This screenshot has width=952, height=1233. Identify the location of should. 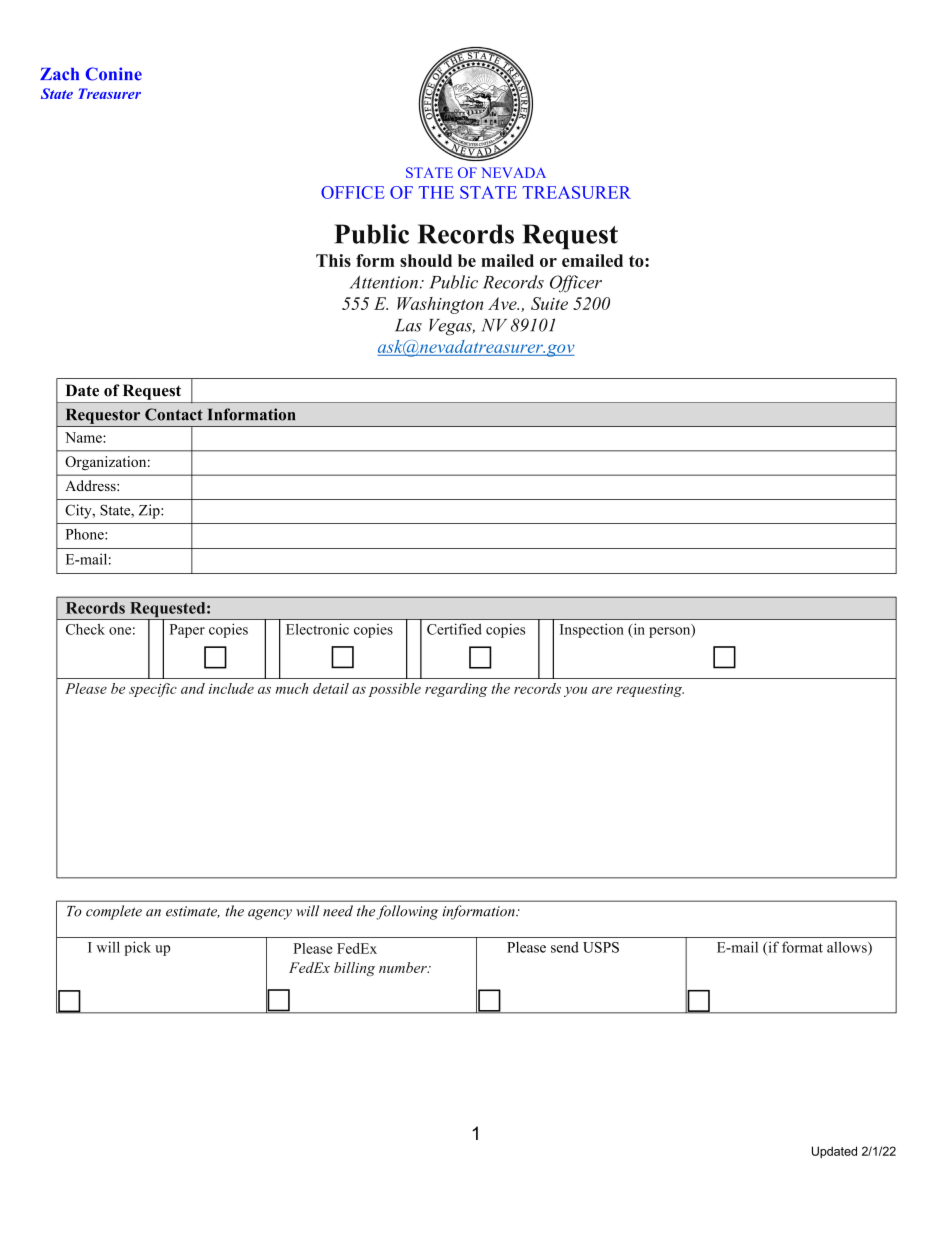
(426, 260).
